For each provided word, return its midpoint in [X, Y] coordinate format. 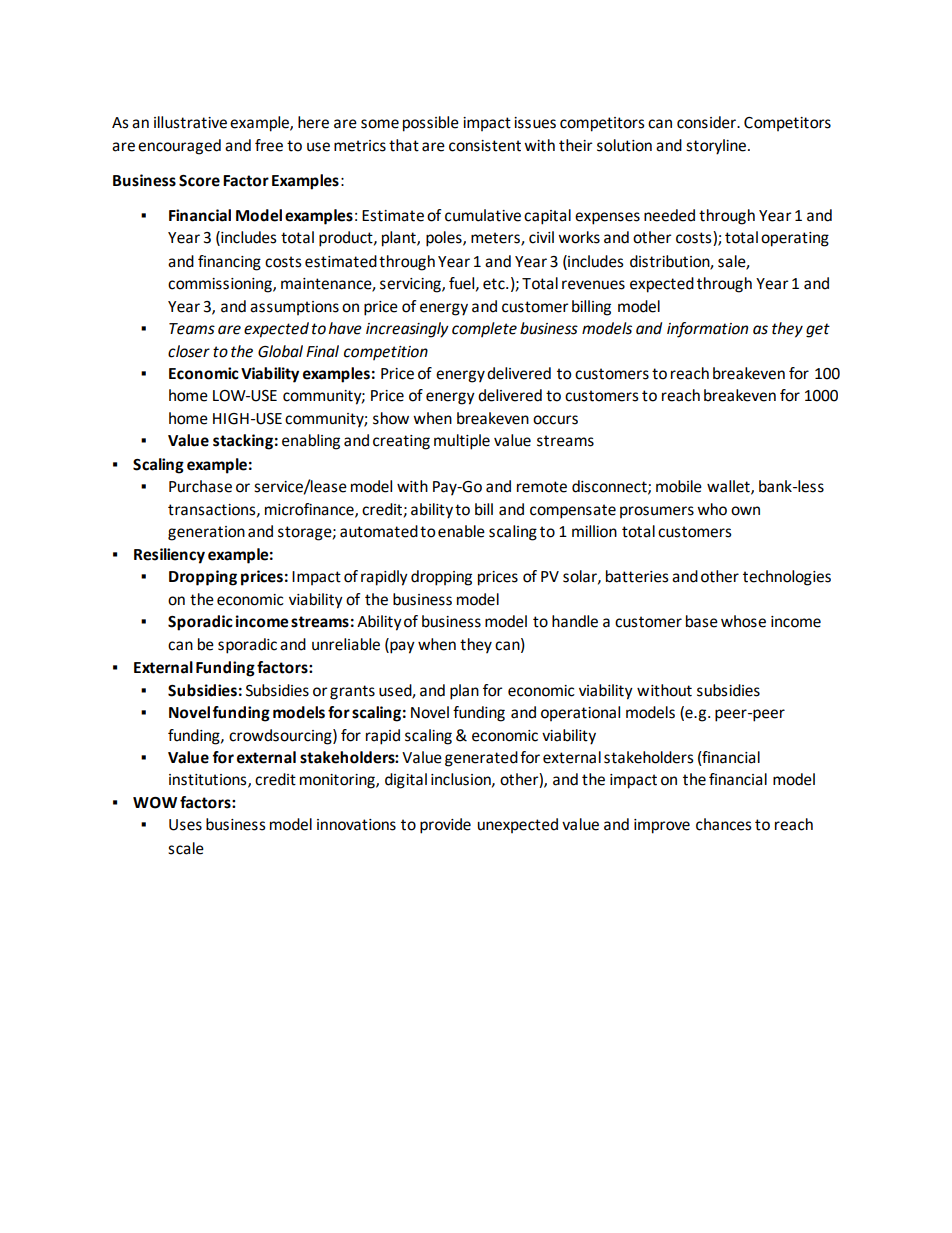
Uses [185, 825]
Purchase [200, 486]
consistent [485, 146]
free [269, 145]
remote [542, 487]
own [745, 511]
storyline [717, 147]
